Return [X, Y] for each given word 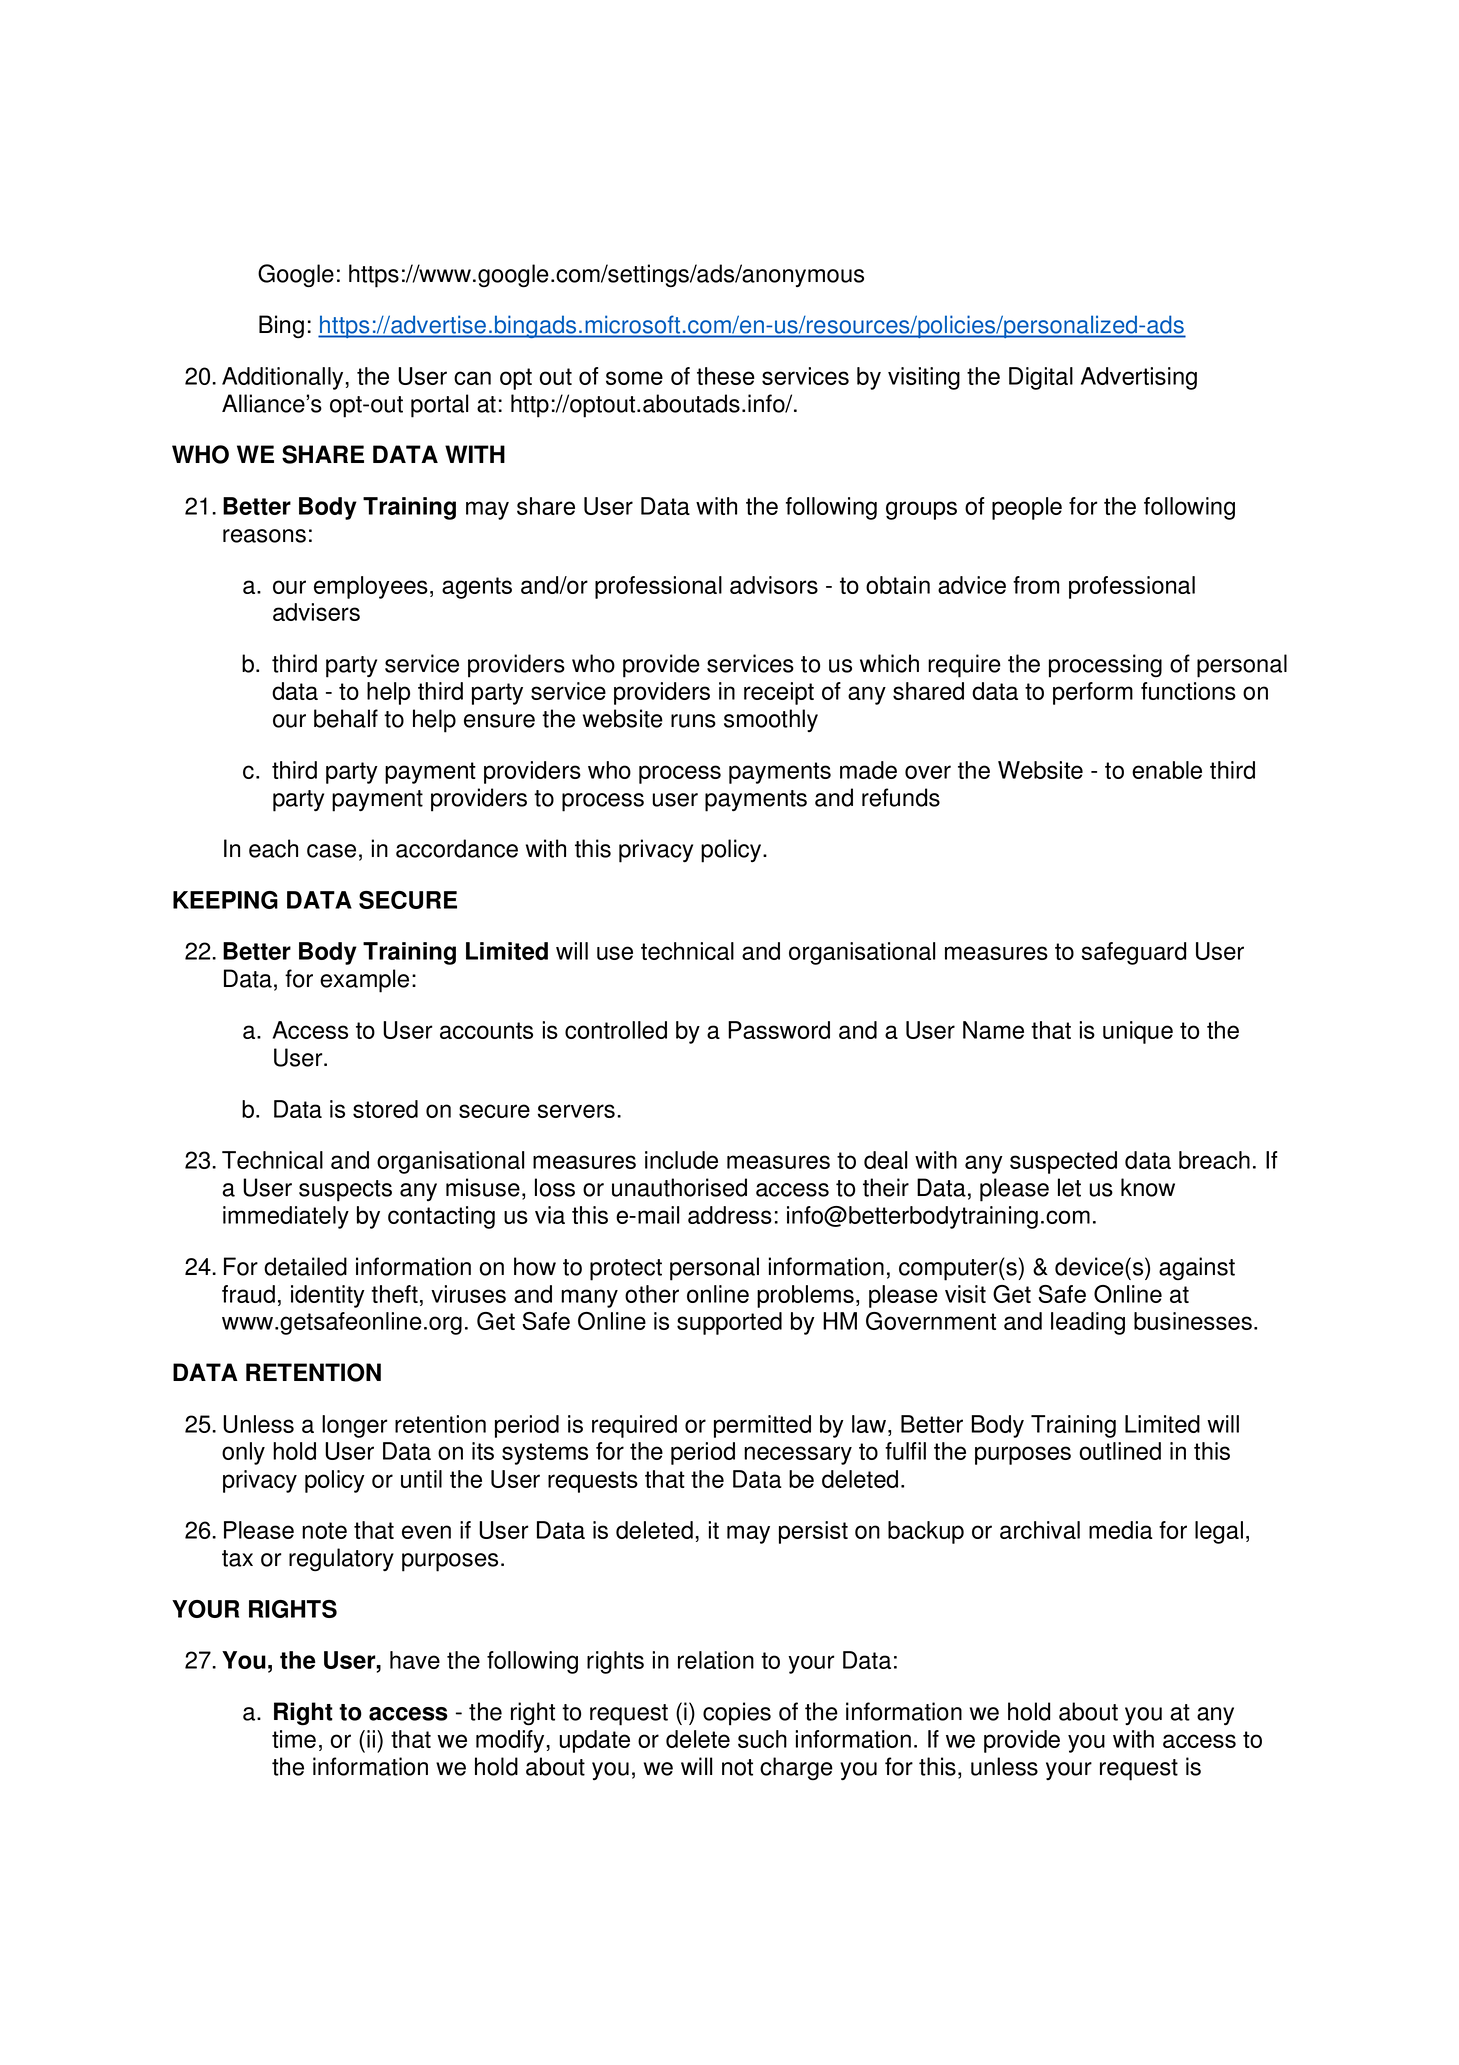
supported [729, 1323]
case [331, 851]
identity [328, 1296]
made [868, 770]
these [726, 376]
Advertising [1139, 378]
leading [1088, 1323]
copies [737, 1714]
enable [1167, 770]
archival [1040, 1530]
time [294, 1739]
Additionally [284, 378]
